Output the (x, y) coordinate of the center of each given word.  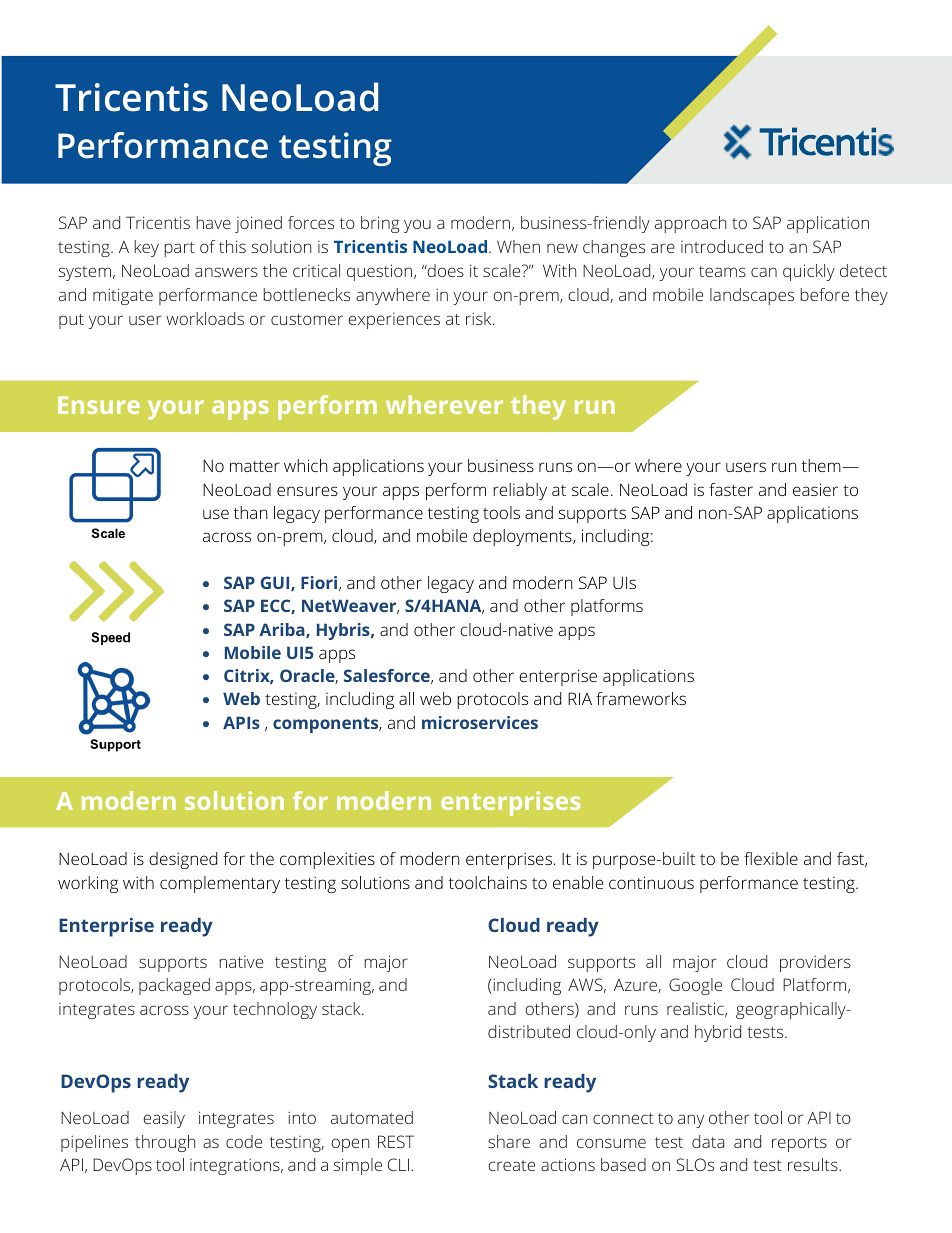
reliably (520, 491)
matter (255, 466)
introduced (722, 246)
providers (815, 963)
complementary (220, 884)
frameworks (641, 698)
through (165, 1143)
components (327, 725)
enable (578, 882)
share (509, 1141)
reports (799, 1144)
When (518, 246)
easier (815, 489)
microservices (480, 722)
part (179, 249)
